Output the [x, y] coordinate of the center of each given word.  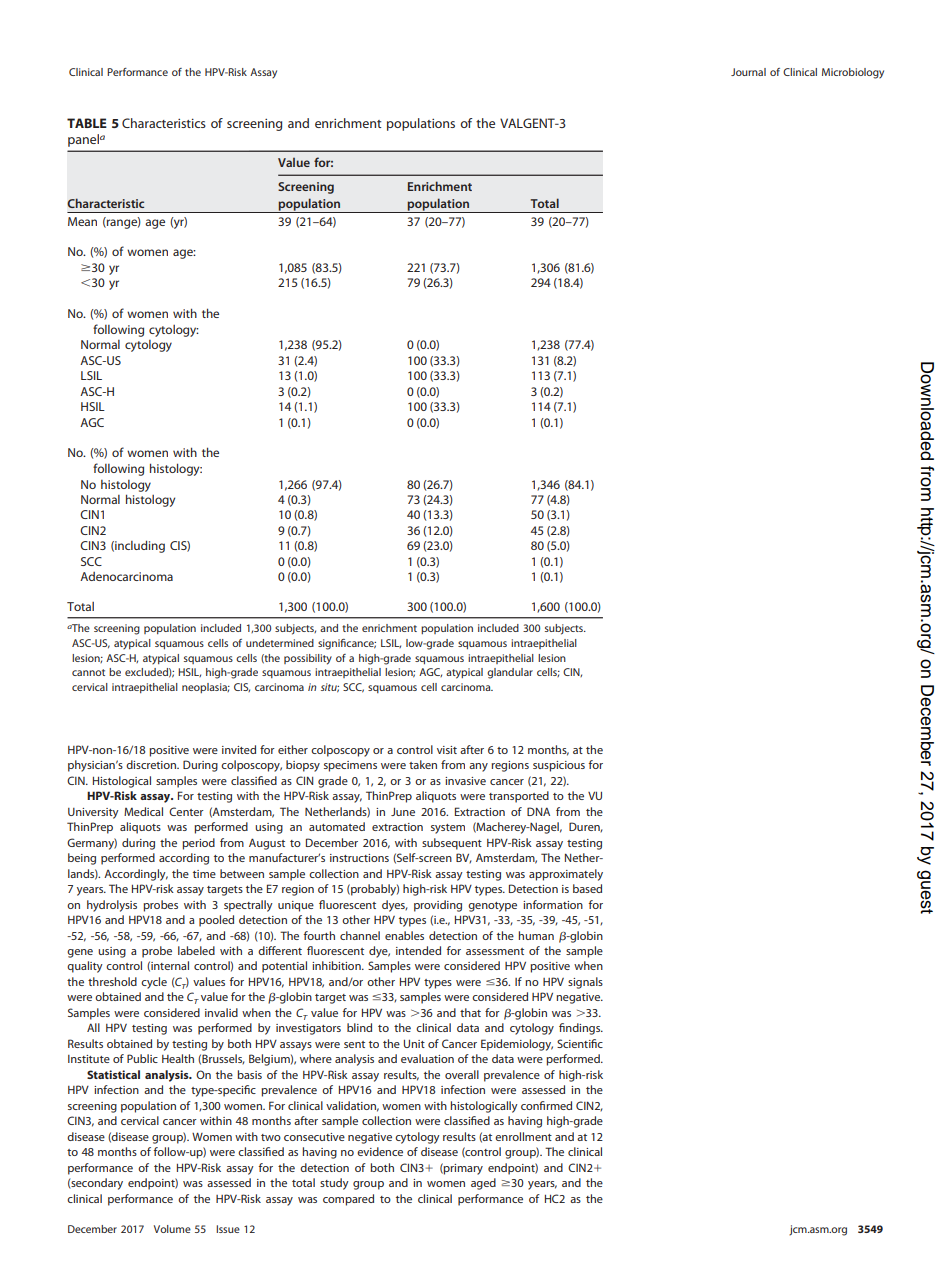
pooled [216, 921]
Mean [82, 221]
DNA [538, 811]
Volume [172, 1229]
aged [483, 1184]
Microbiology [853, 73]
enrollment [523, 1136]
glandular [510, 673]
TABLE [87, 123]
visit [447, 750]
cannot [88, 672]
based [587, 888]
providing [438, 906]
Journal [748, 72]
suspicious [559, 766]
